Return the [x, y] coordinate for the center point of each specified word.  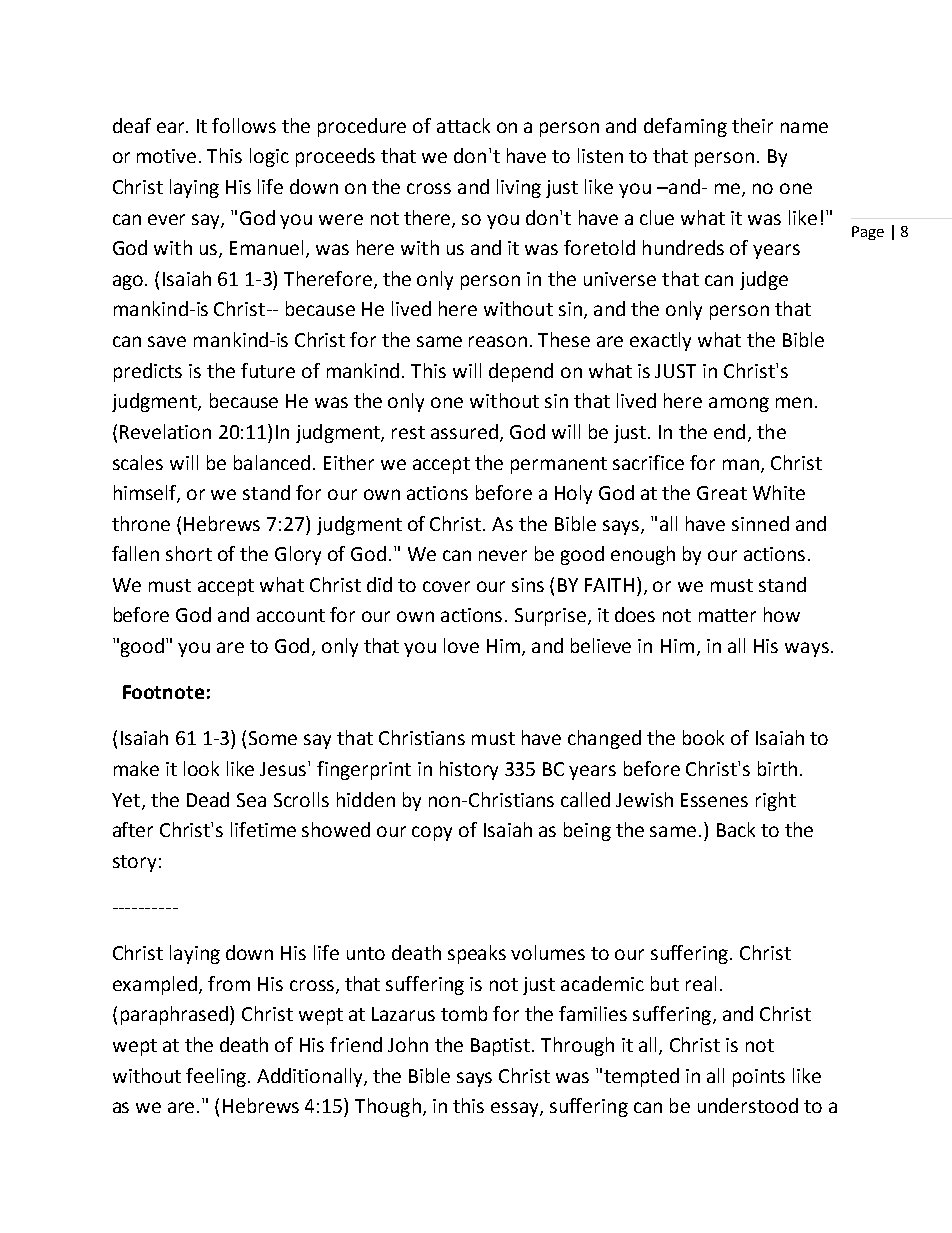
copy [432, 833]
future [268, 370]
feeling [216, 1077]
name [804, 127]
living [519, 188]
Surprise [550, 617]
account [291, 615]
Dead [208, 799]
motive [168, 156]
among [739, 404]
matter [727, 615]
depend [521, 372]
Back [736, 829]
